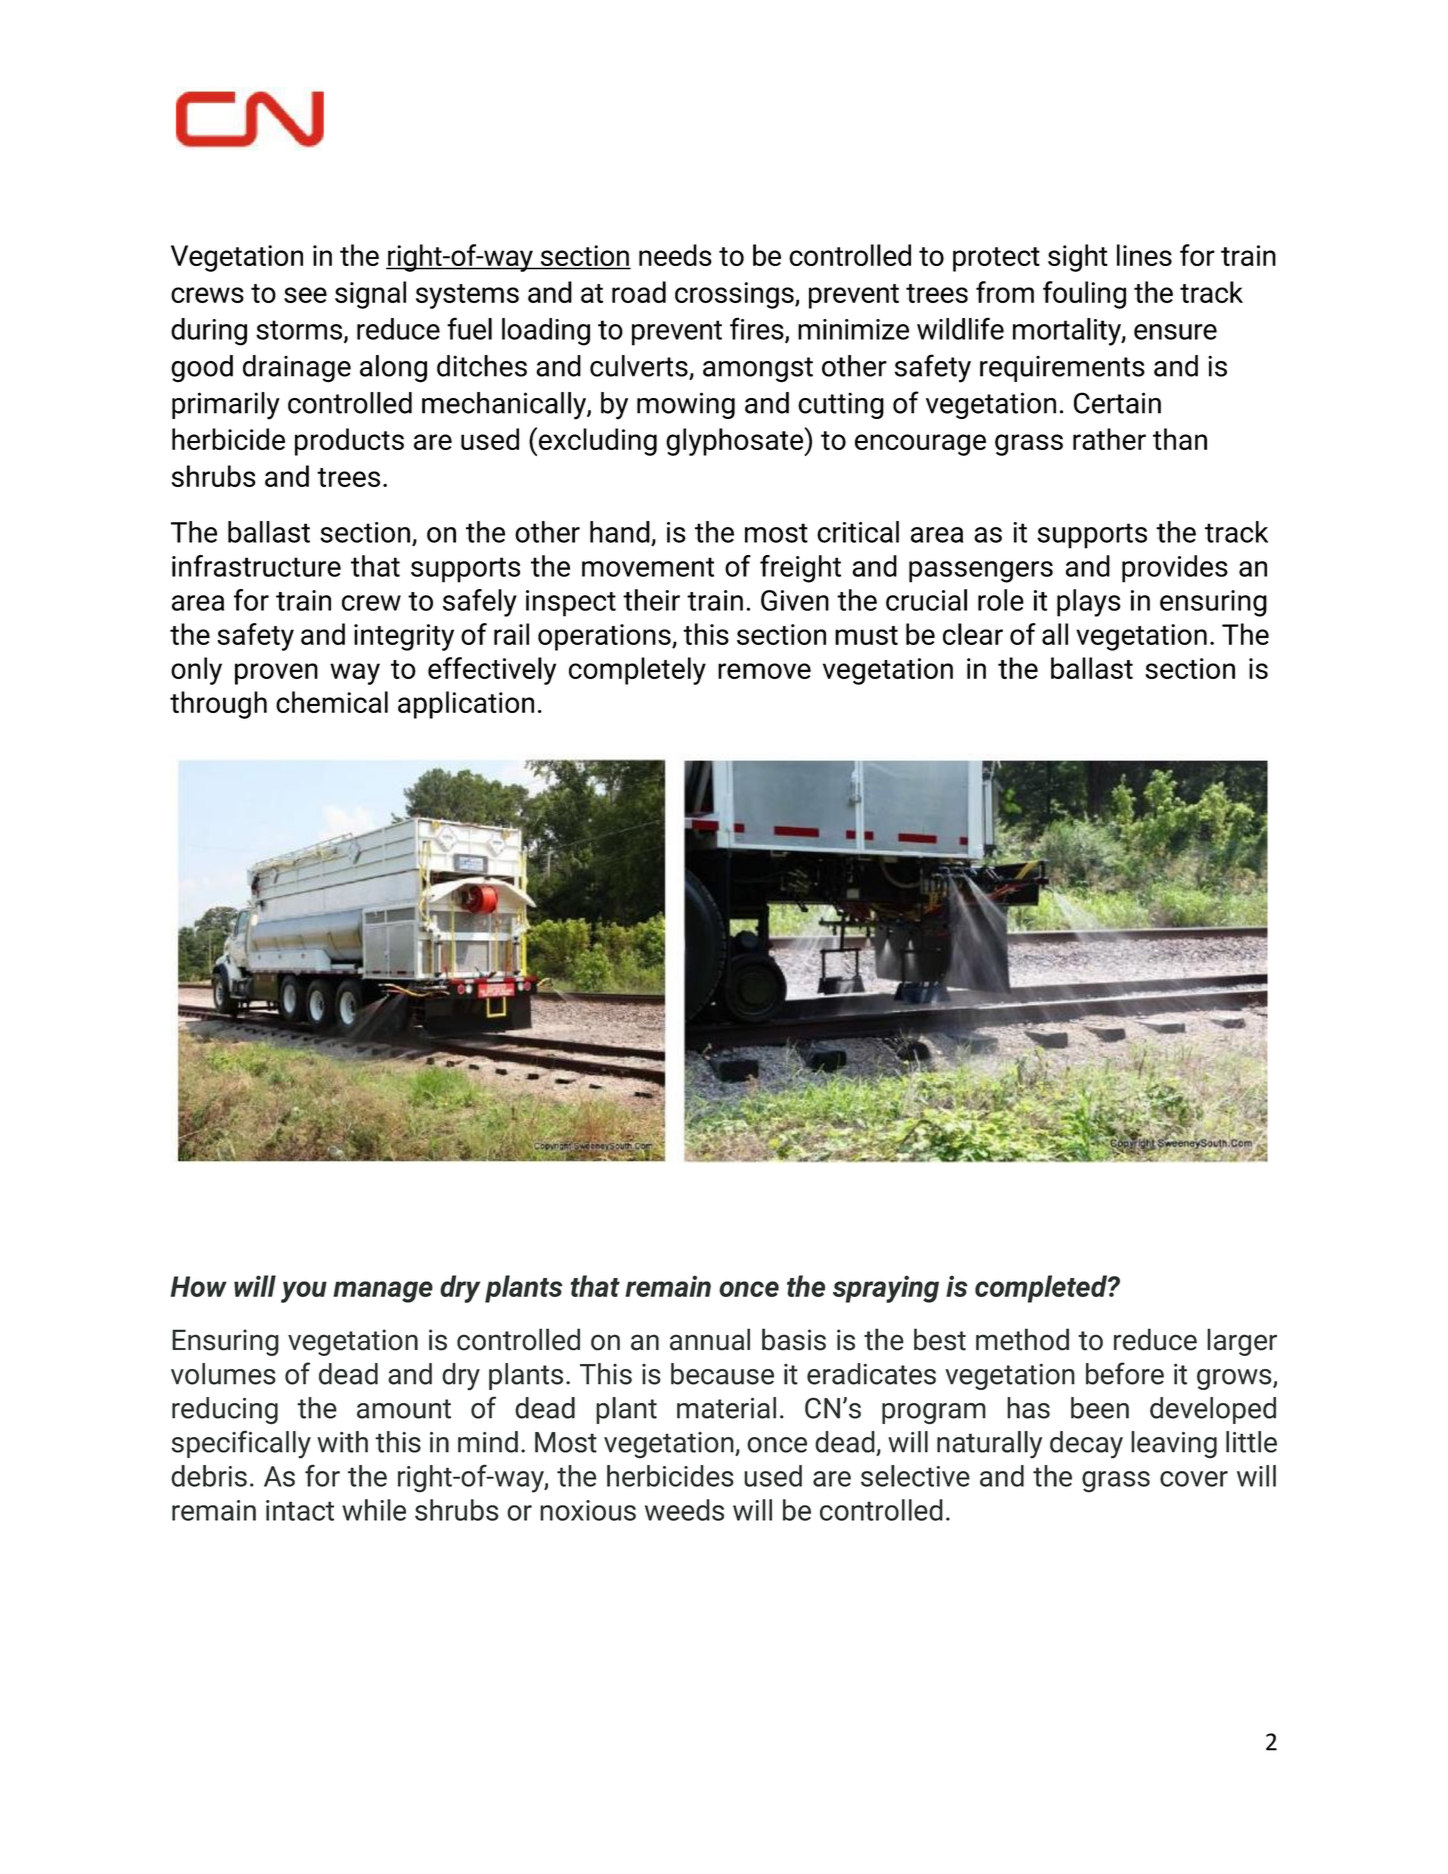  What do you see at coordinates (332, 702) in the screenshot?
I see `chemical` at bounding box center [332, 702].
